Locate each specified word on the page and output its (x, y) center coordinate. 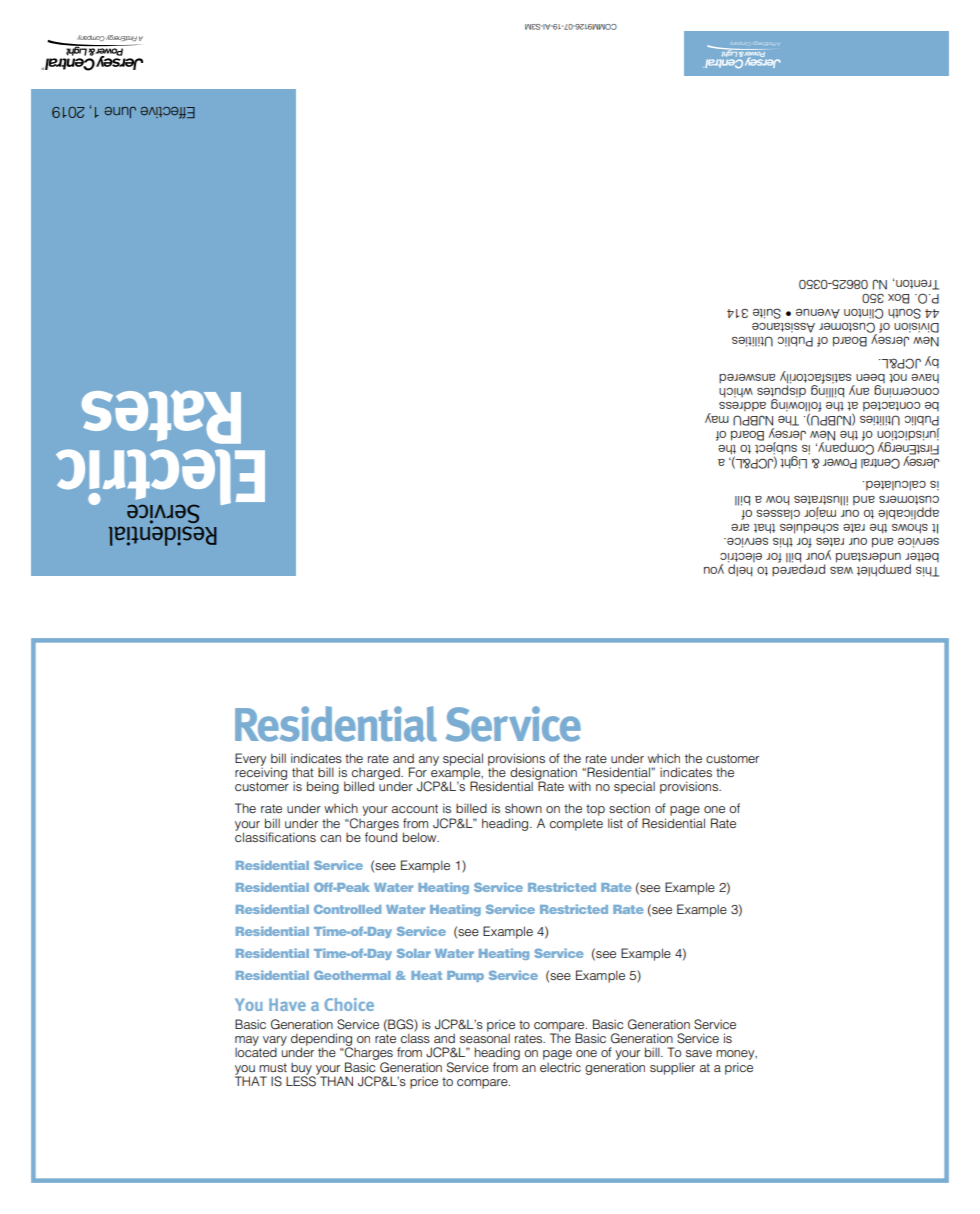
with (579, 786)
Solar (414, 953)
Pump (465, 976)
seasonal (485, 1037)
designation (543, 774)
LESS (302, 1080)
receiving (261, 772)
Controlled (347, 909)
